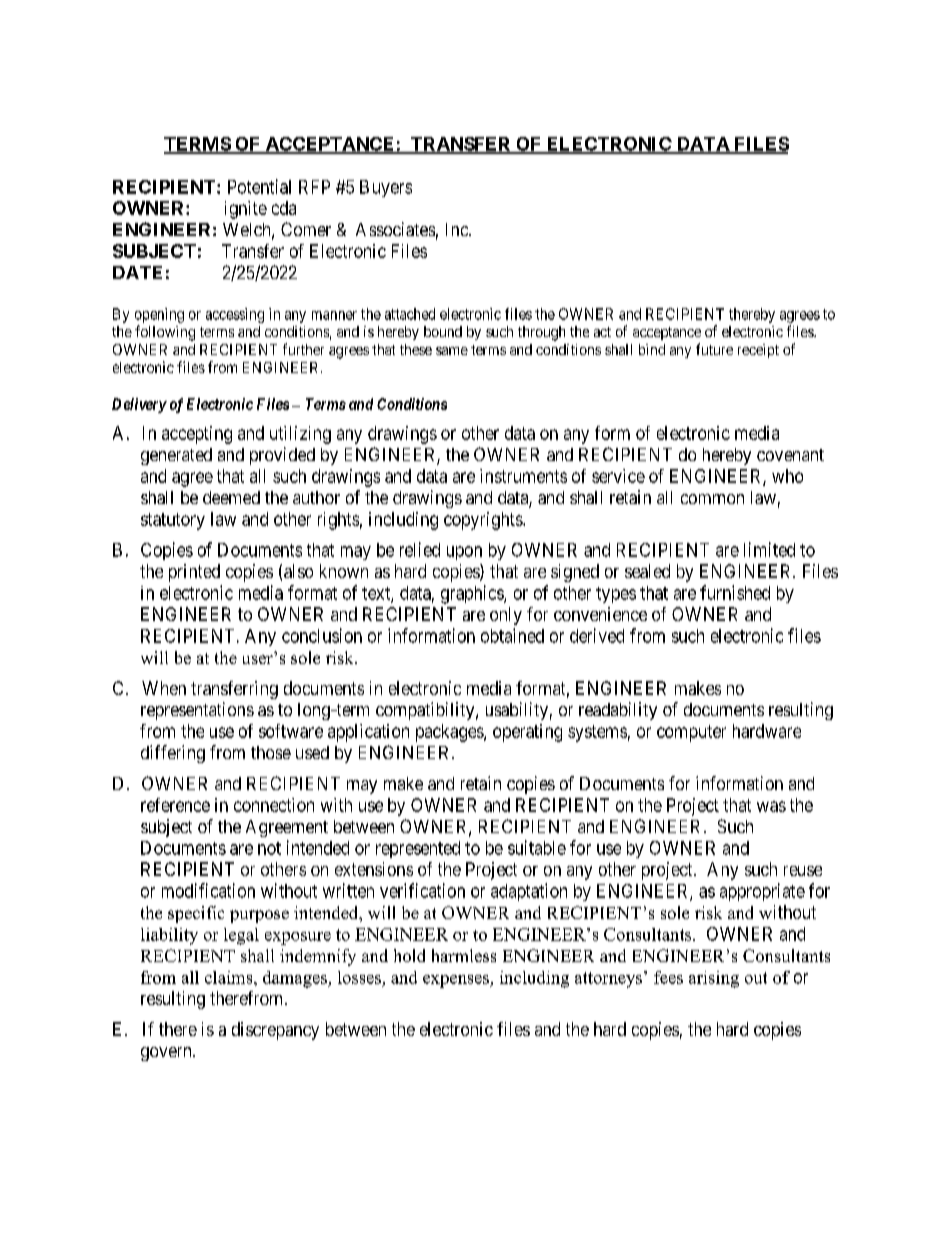 The height and width of the image is (1233, 952). I want to click on furnished, so click(735, 592).
